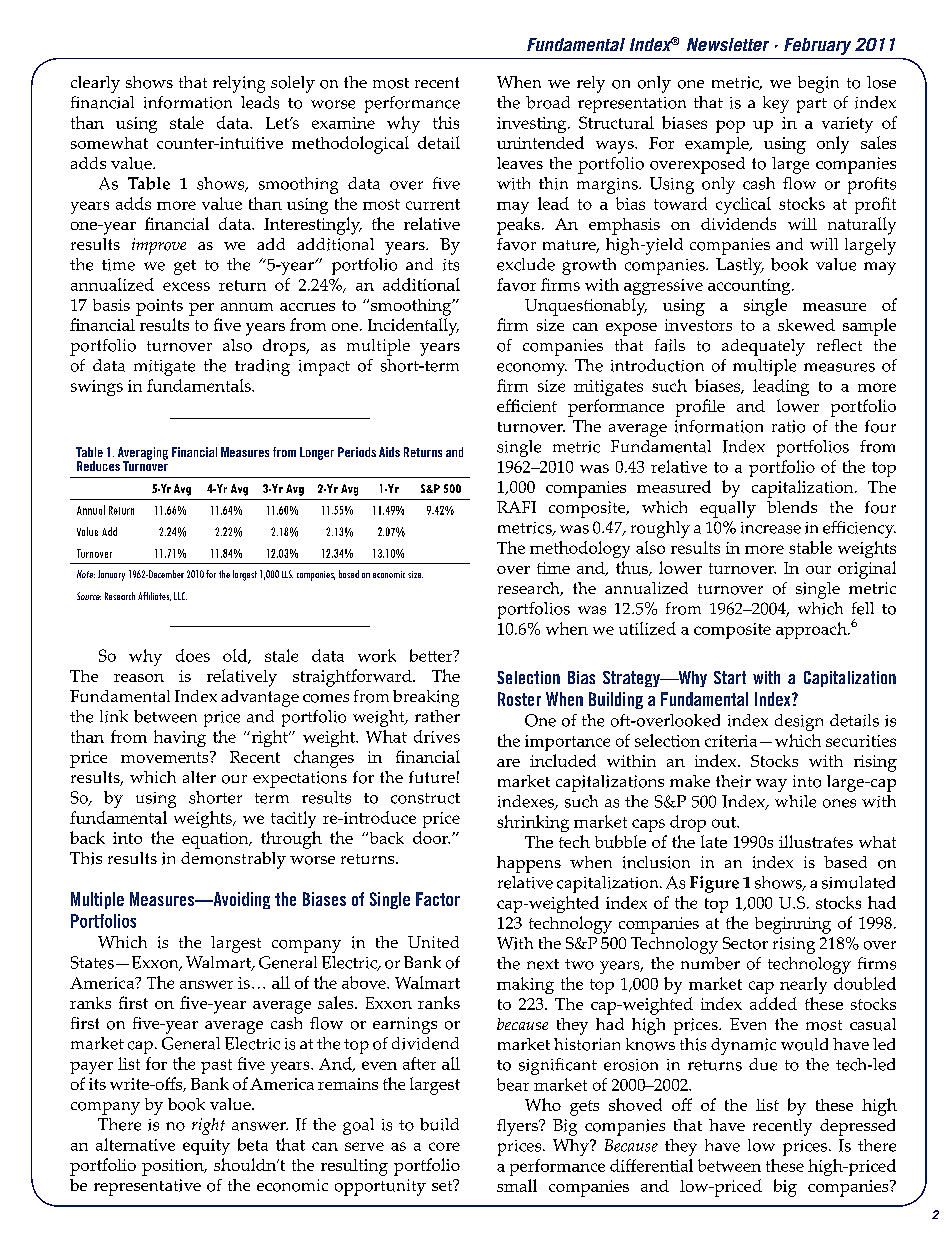 The image size is (952, 1233). I want to click on core, so click(444, 1146).
